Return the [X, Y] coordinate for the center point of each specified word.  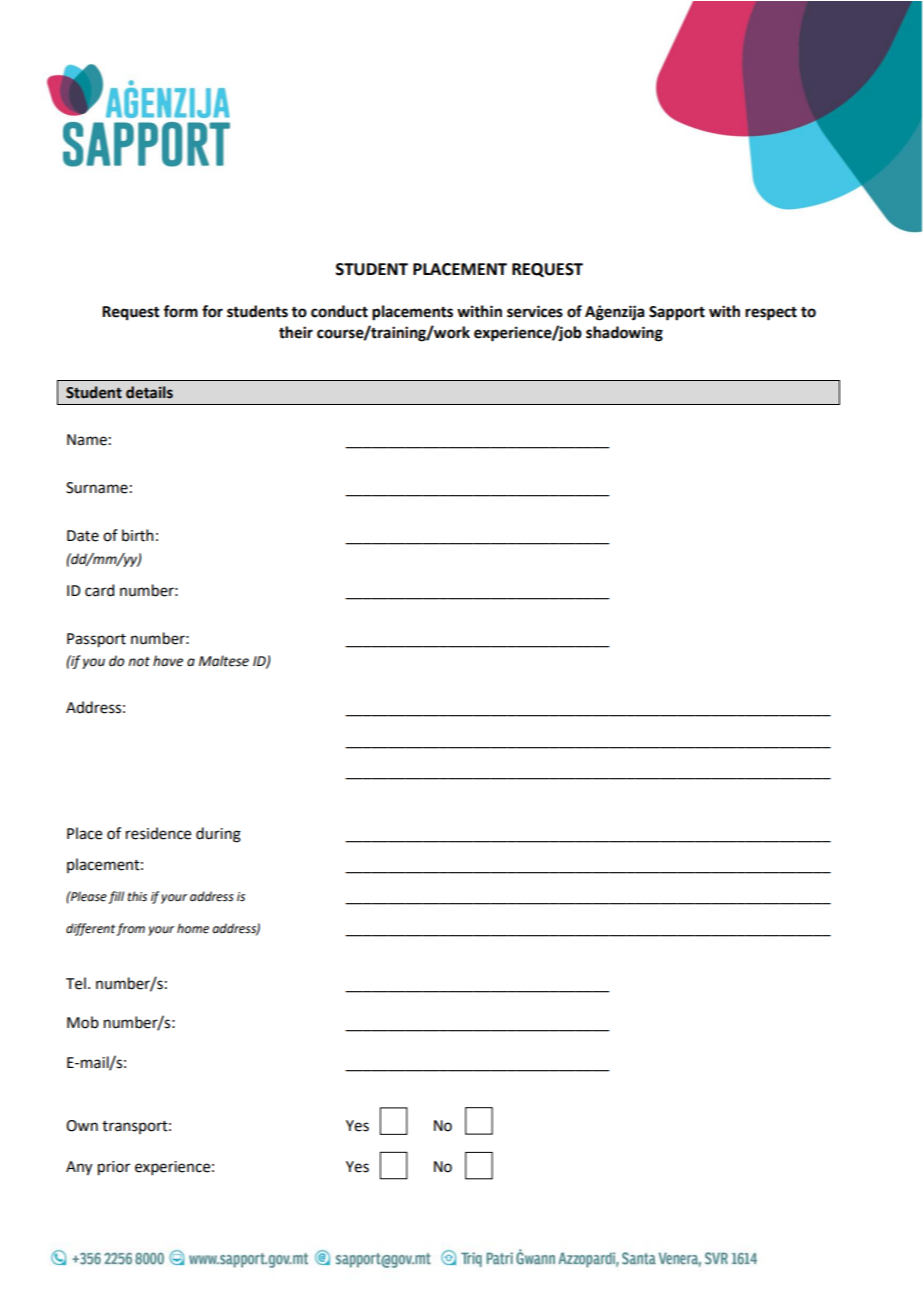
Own [82, 1126]
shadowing [624, 334]
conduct [339, 311]
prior [114, 1168]
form [180, 311]
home [193, 928]
